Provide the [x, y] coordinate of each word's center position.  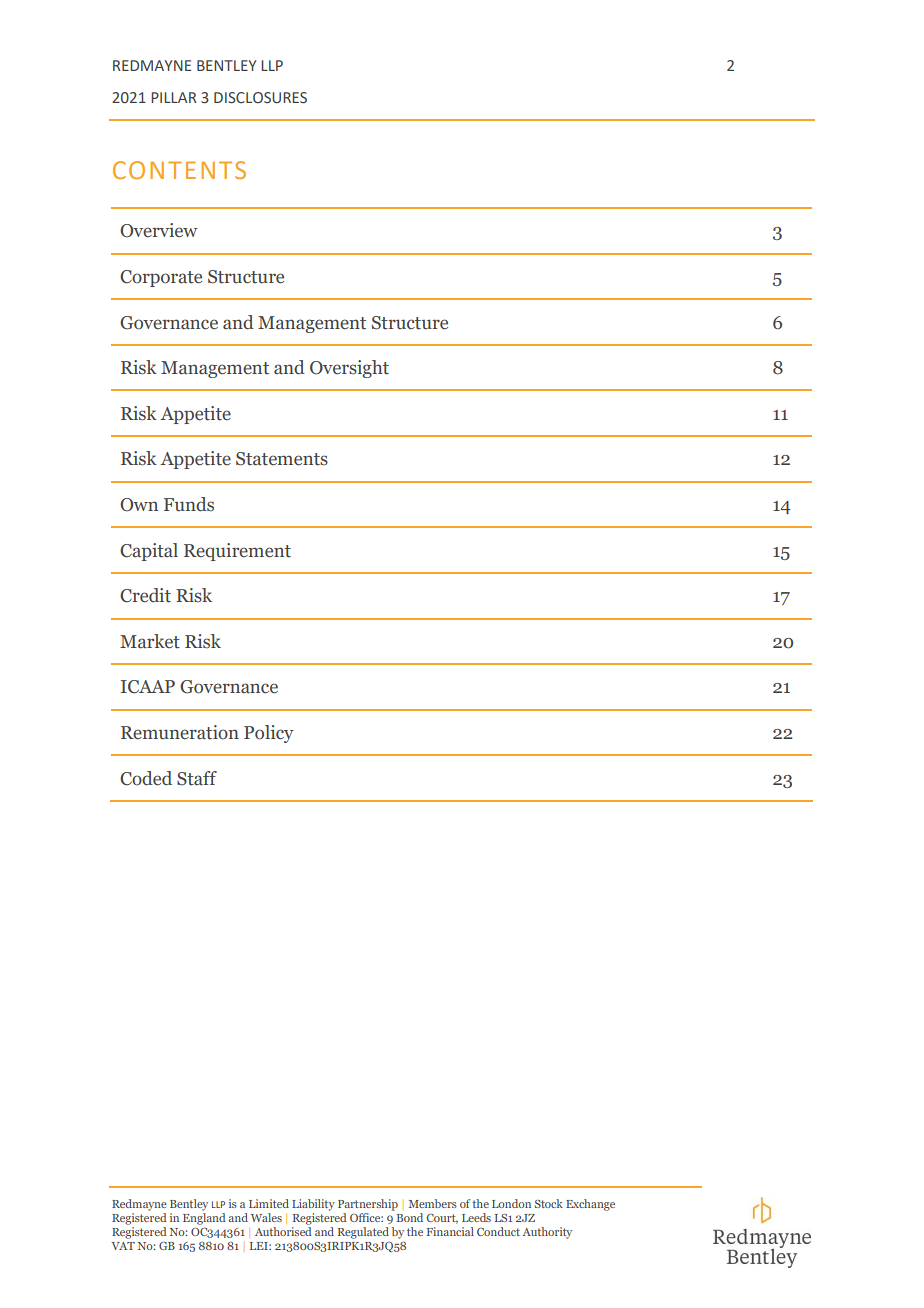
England [204, 1219]
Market [150, 641]
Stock [549, 1203]
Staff [197, 778]
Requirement [237, 552]
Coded [146, 778]
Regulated [363, 1233]
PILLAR [174, 97]
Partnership [368, 1205]
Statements [282, 459]
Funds [189, 504]
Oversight [349, 369]
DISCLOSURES [260, 98]
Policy [269, 734]
